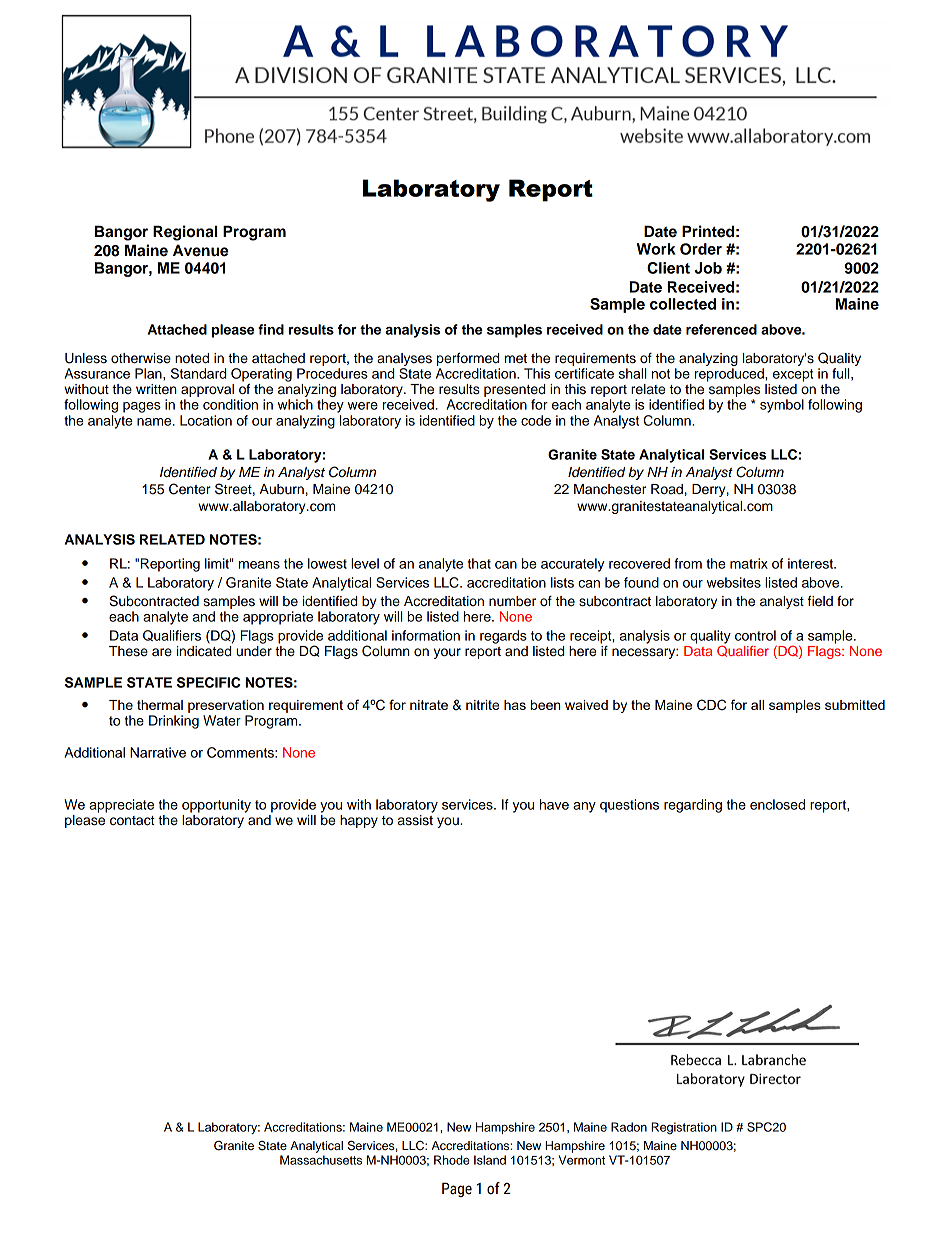 The height and width of the screenshot is (1233, 952). I want to click on Job, so click(708, 268).
